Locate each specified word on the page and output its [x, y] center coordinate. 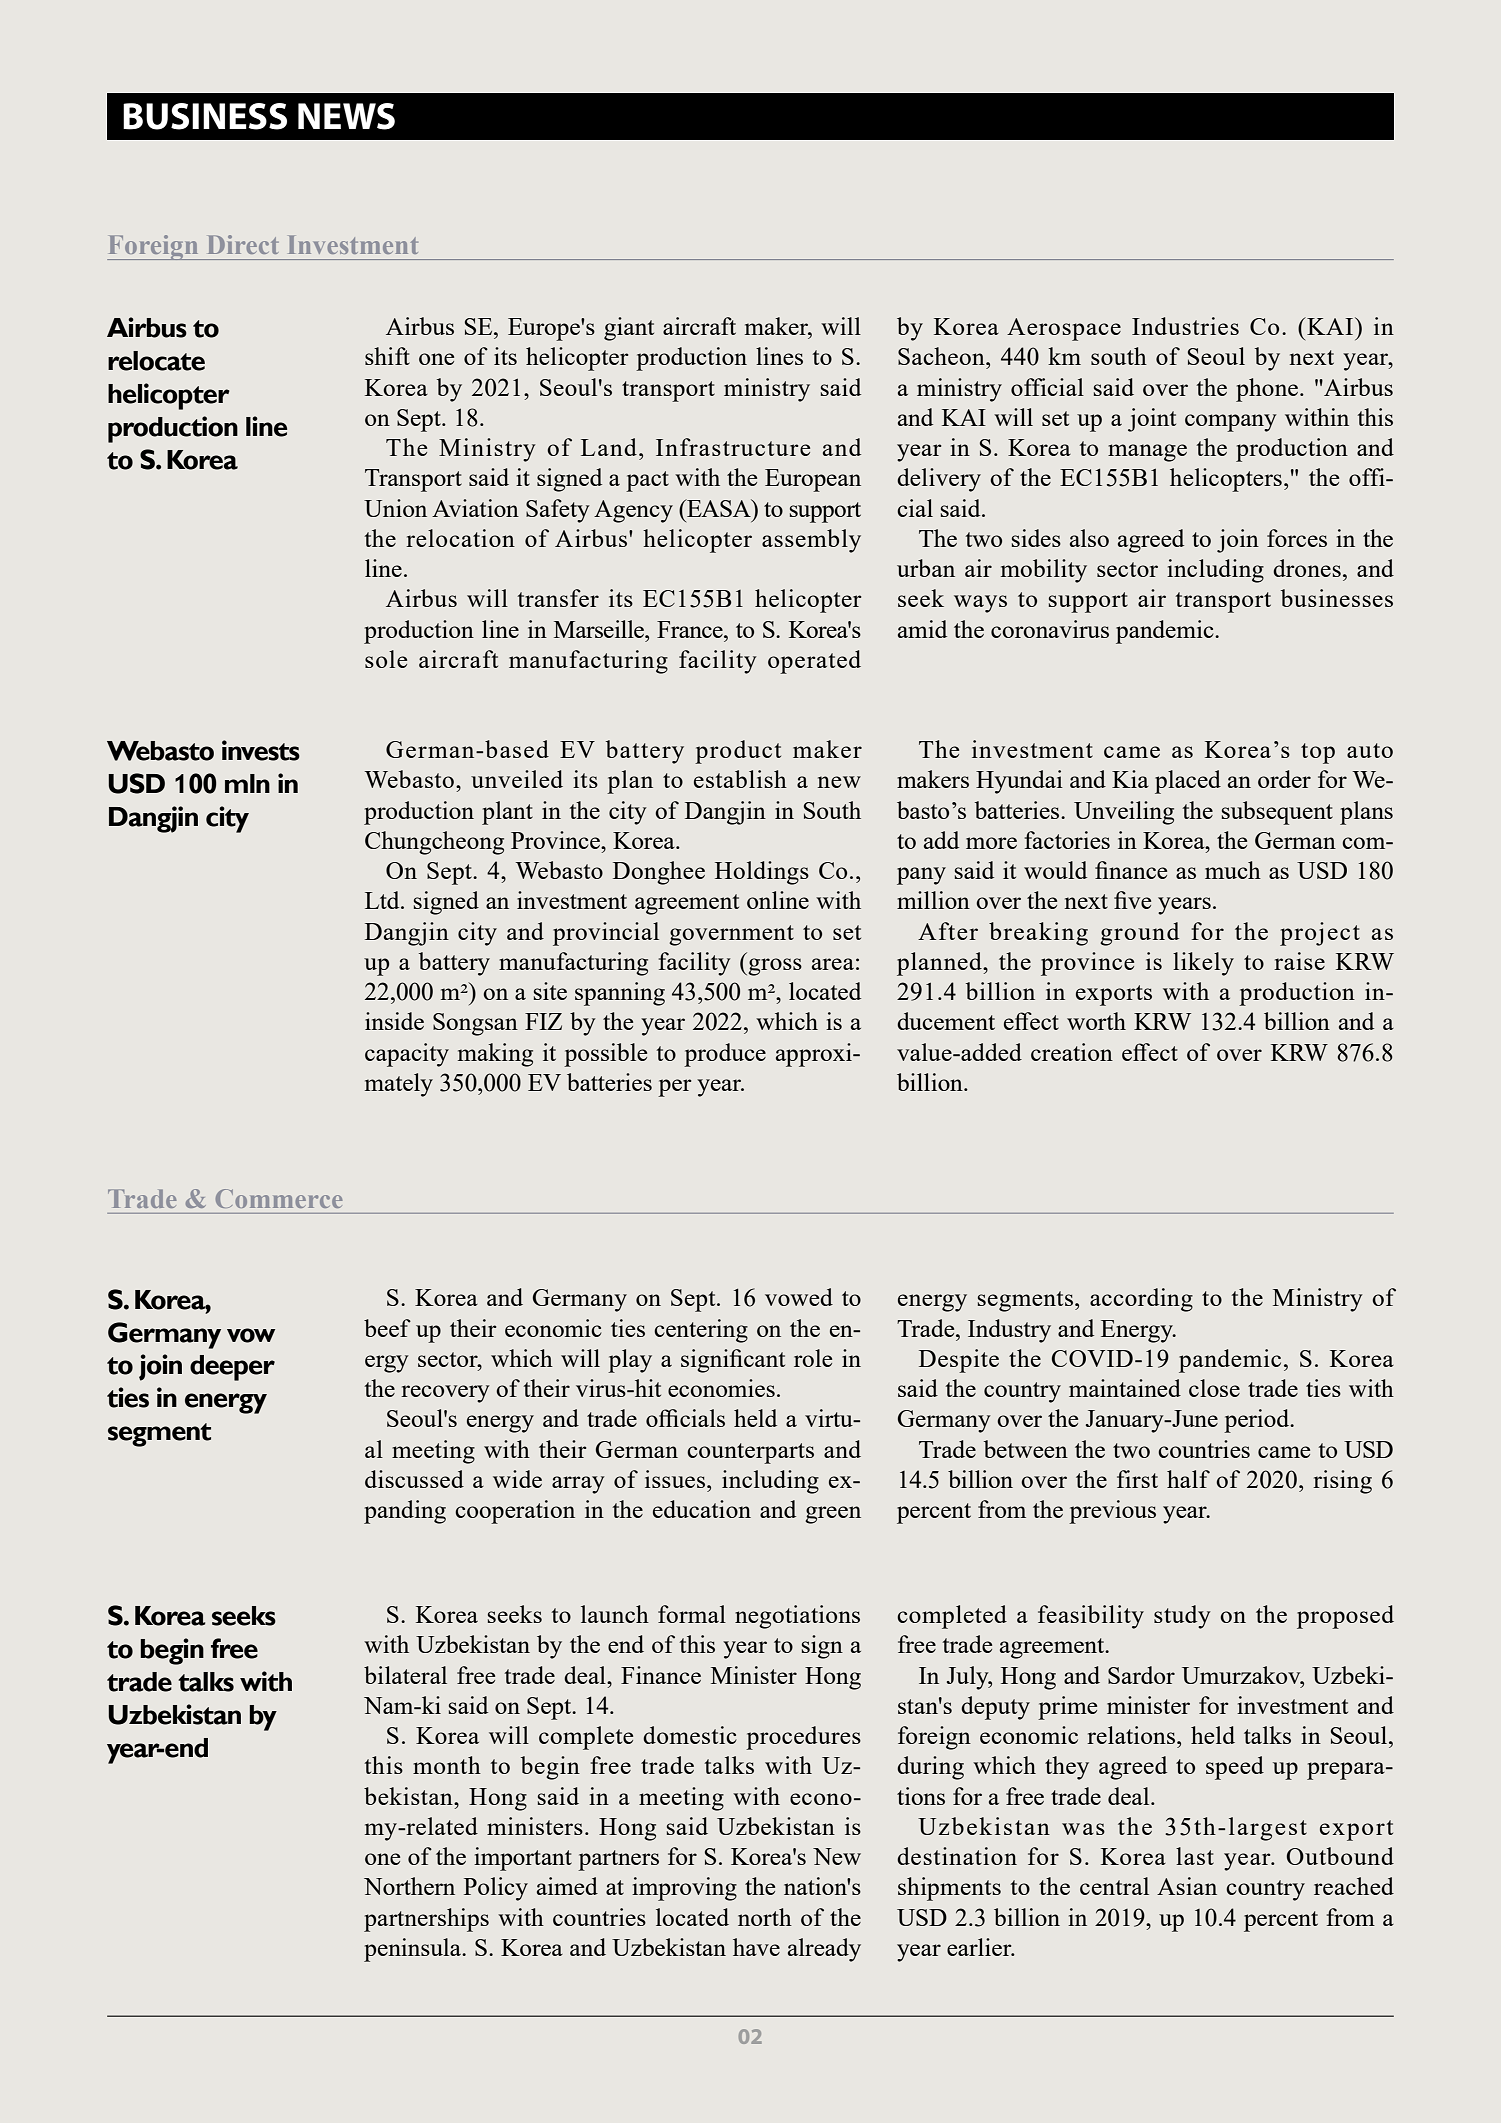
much [1233, 870]
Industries [1185, 326]
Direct [243, 244]
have [756, 1947]
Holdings [762, 873]
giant [629, 329]
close [1214, 1388]
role [813, 1358]
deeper [232, 1368]
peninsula [414, 1950]
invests [261, 750]
